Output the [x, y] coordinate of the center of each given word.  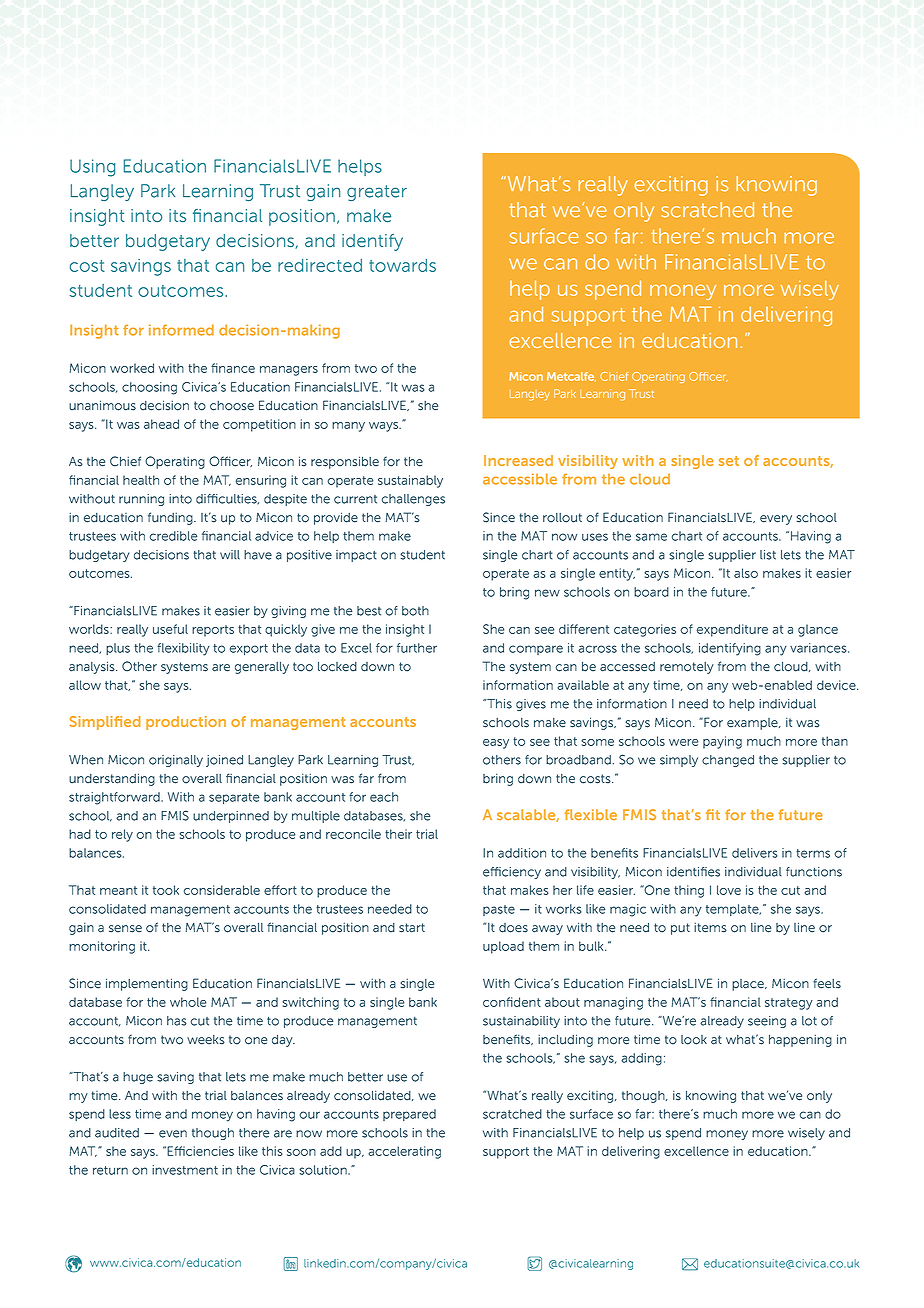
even [173, 1134]
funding [171, 518]
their [398, 834]
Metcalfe [571, 376]
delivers [755, 853]
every [776, 520]
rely [122, 835]
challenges [413, 500]
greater [377, 193]
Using [92, 168]
